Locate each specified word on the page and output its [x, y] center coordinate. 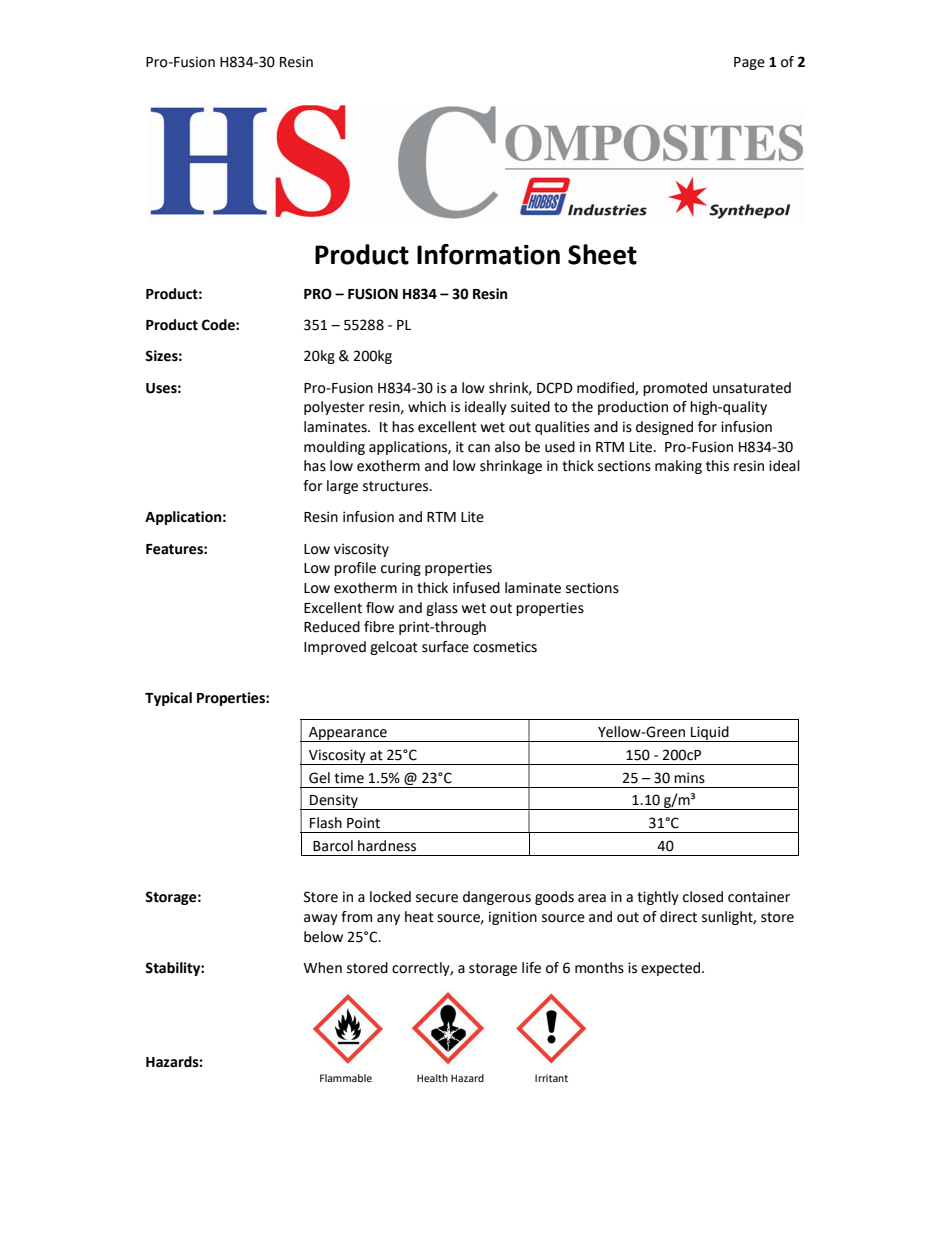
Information [488, 254]
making [678, 467]
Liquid [710, 734]
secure [437, 898]
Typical [168, 699]
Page [749, 63]
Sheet [602, 254]
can [479, 448]
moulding [334, 448]
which [427, 407]
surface [445, 647]
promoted [675, 389]
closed [703, 897]
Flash [326, 823]
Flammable [346, 1078]
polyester [334, 408]
